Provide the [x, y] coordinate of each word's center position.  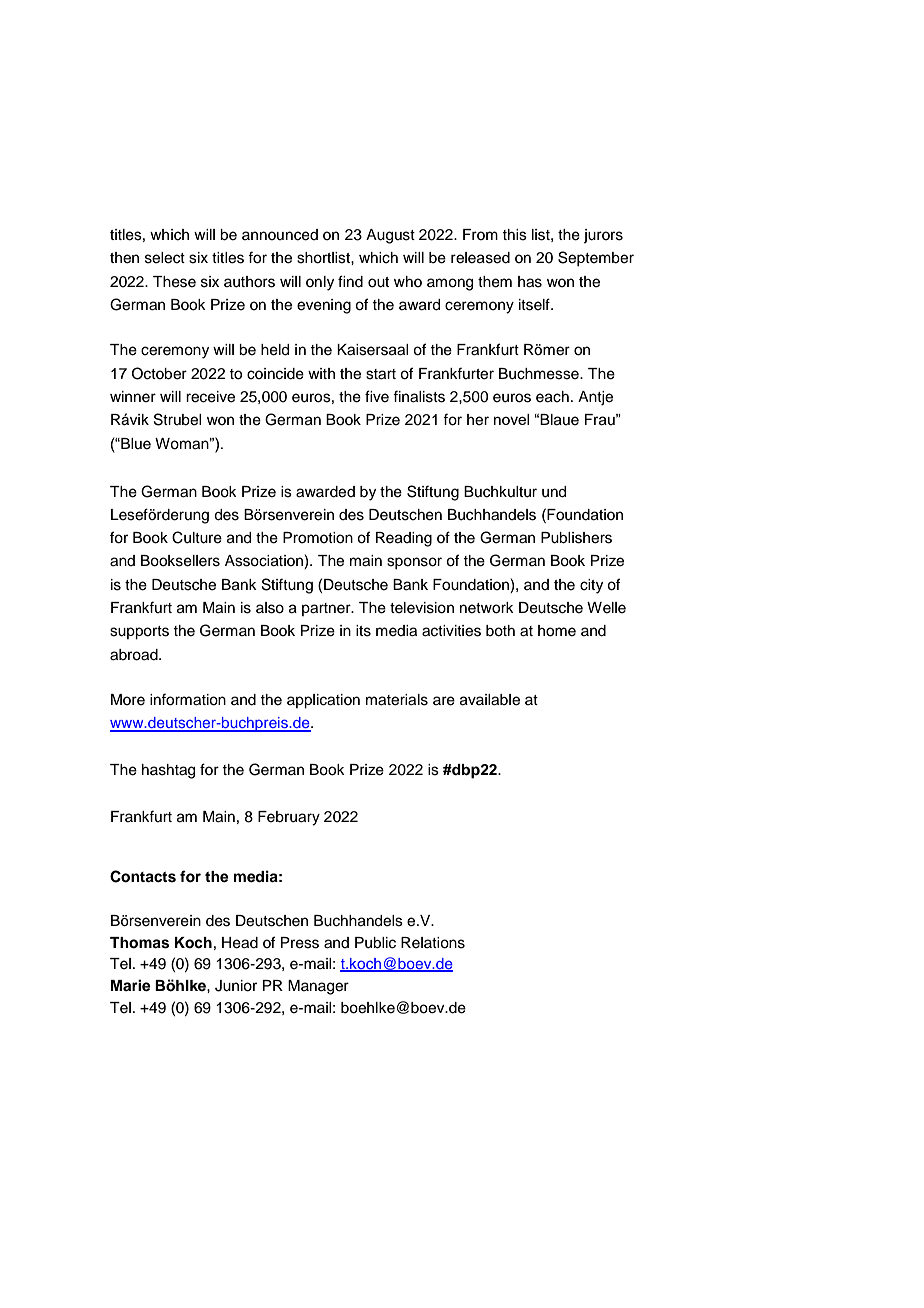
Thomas [139, 943]
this [514, 235]
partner [327, 609]
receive [210, 397]
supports [139, 633]
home [557, 631]
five [377, 396]
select [165, 258]
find [350, 281]
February [289, 818]
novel [511, 419]
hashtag [168, 771]
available [490, 700]
